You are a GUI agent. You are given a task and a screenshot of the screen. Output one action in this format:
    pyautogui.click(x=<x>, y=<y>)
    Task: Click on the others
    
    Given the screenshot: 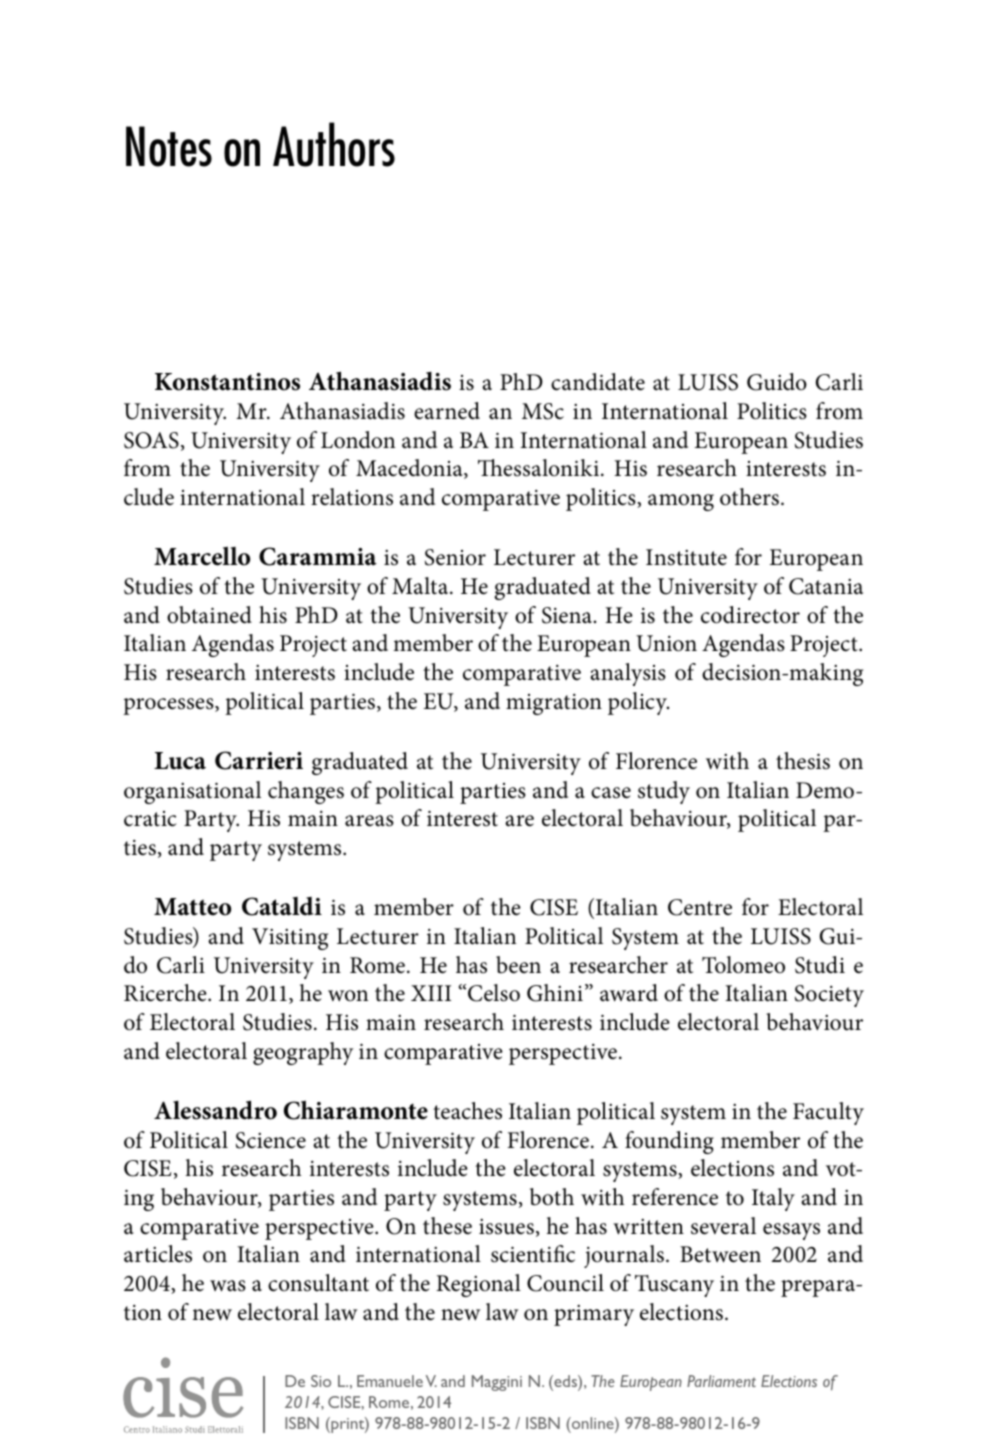 What is the action you would take?
    pyautogui.click(x=749, y=497)
